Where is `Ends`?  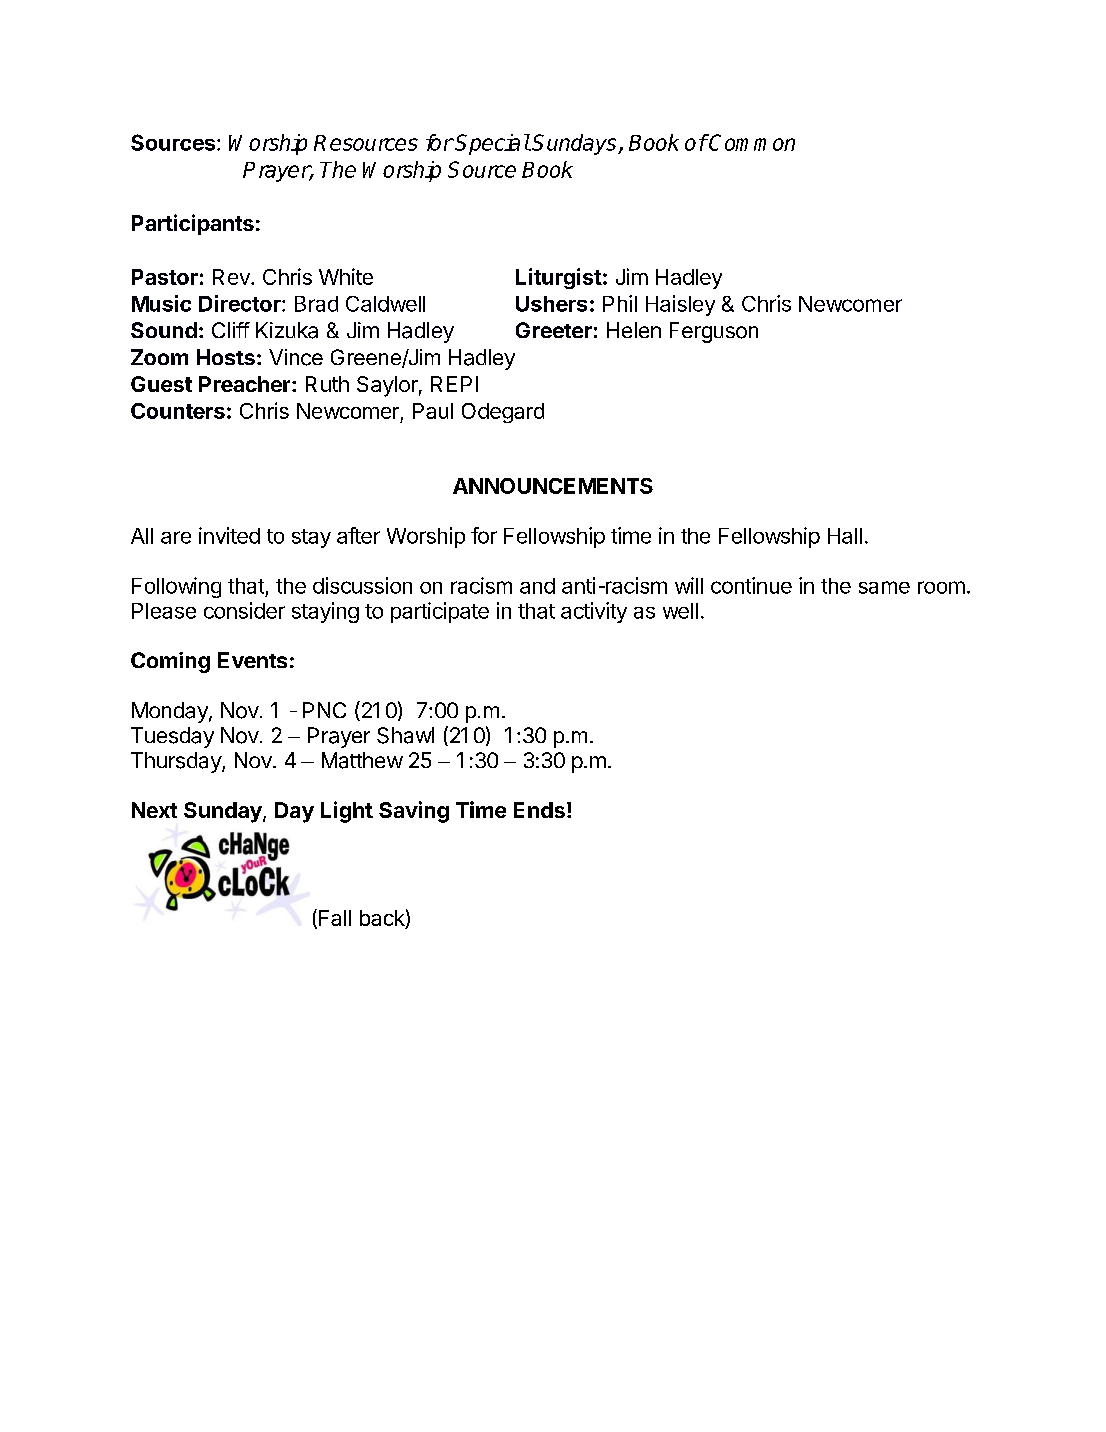
Ends is located at coordinates (539, 810).
